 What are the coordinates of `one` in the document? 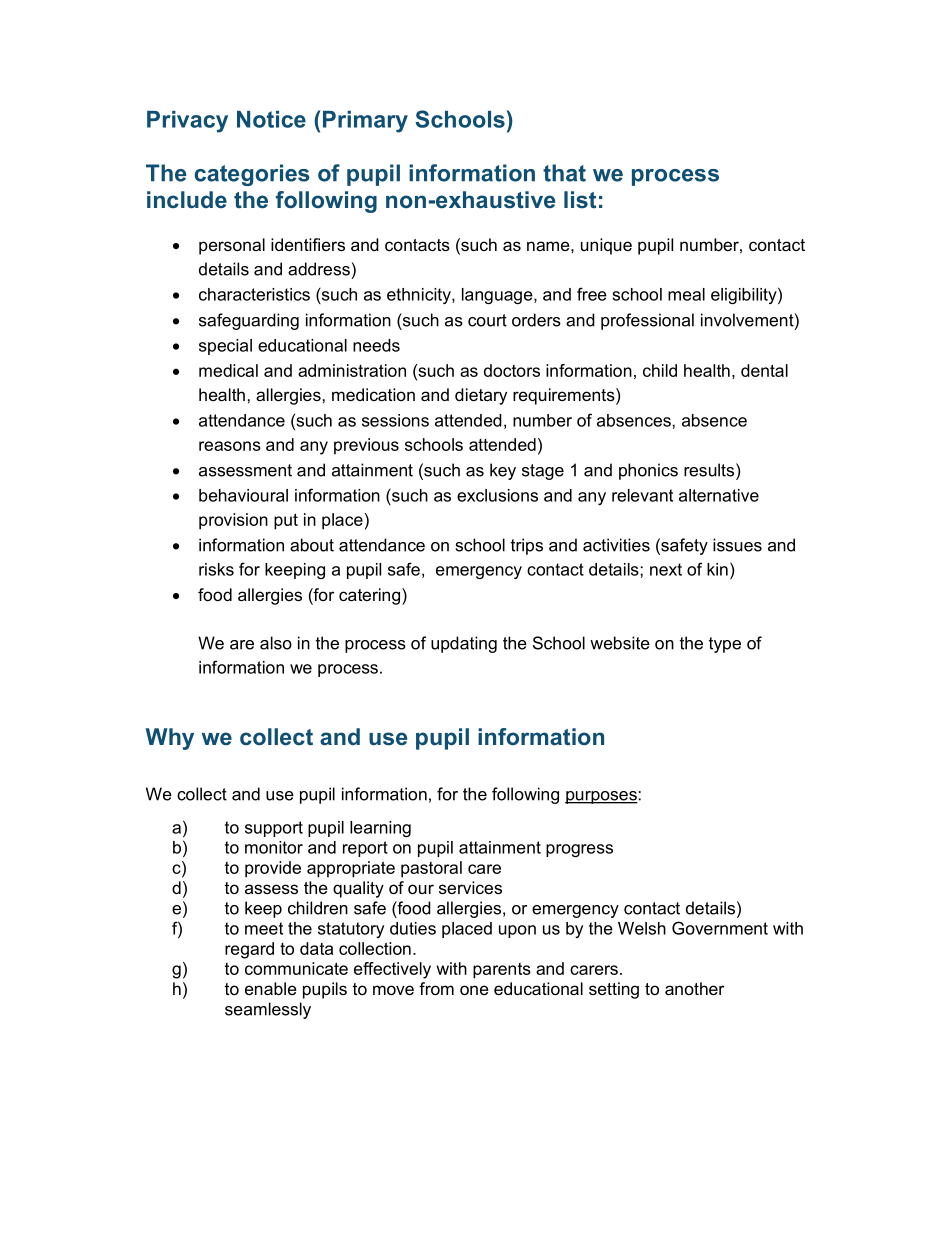 It's located at (474, 990).
